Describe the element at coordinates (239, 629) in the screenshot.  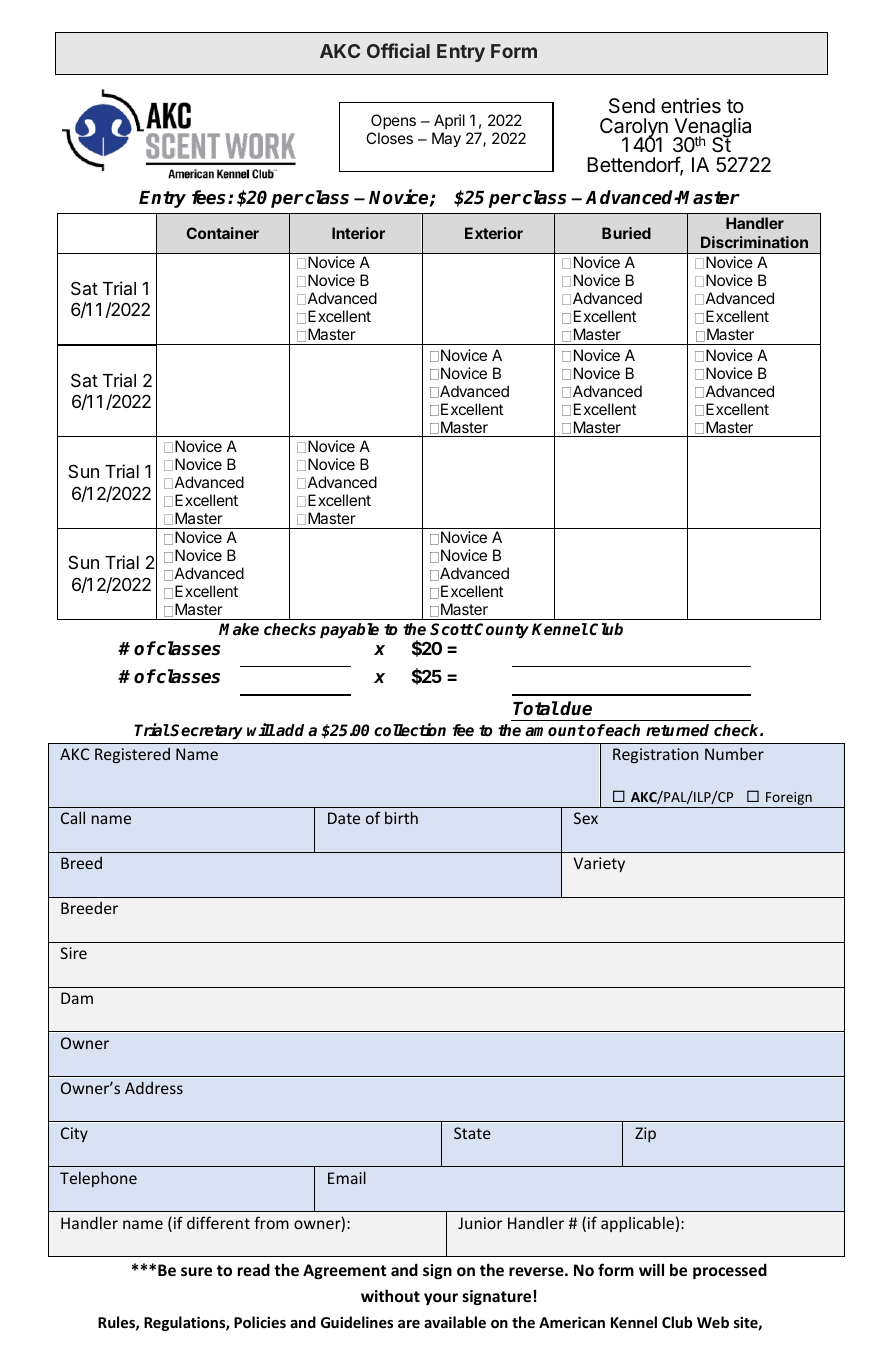
I see `Make` at that location.
